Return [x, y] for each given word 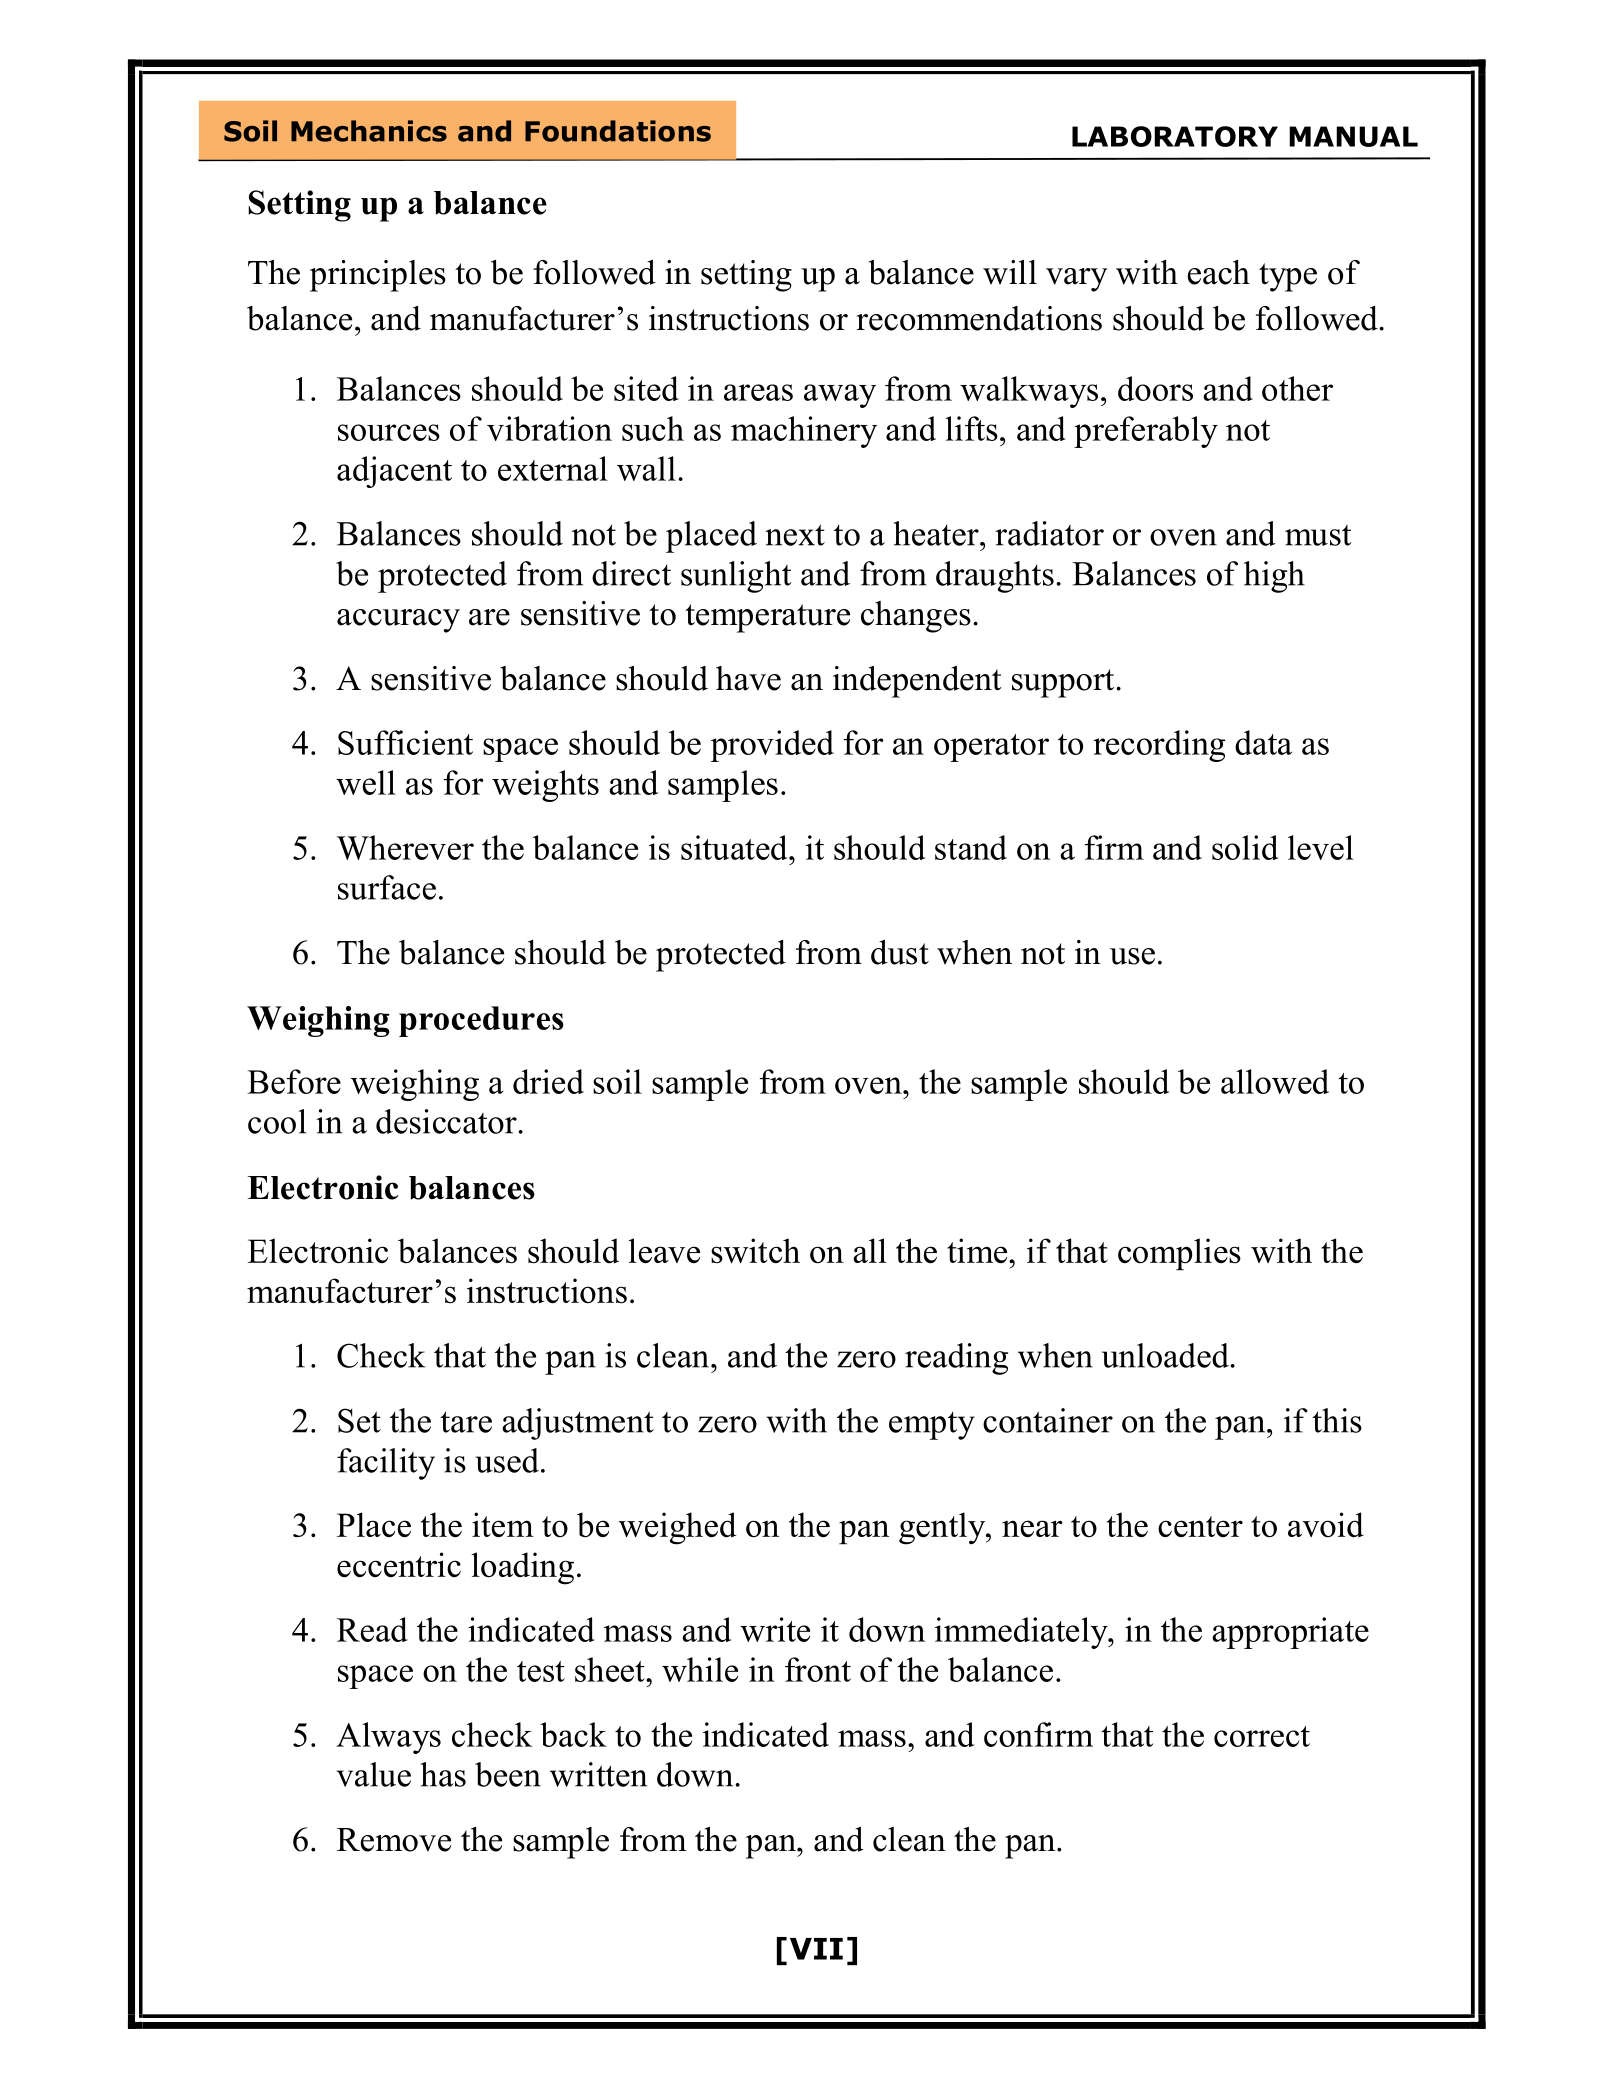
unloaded [1167, 1355]
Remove [394, 1840]
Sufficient [405, 742]
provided [772, 746]
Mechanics [369, 131]
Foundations [618, 131]
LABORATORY [1175, 136]
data [1263, 742]
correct [1262, 1736]
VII [816, 1949]
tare [466, 1422]
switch [755, 1250]
